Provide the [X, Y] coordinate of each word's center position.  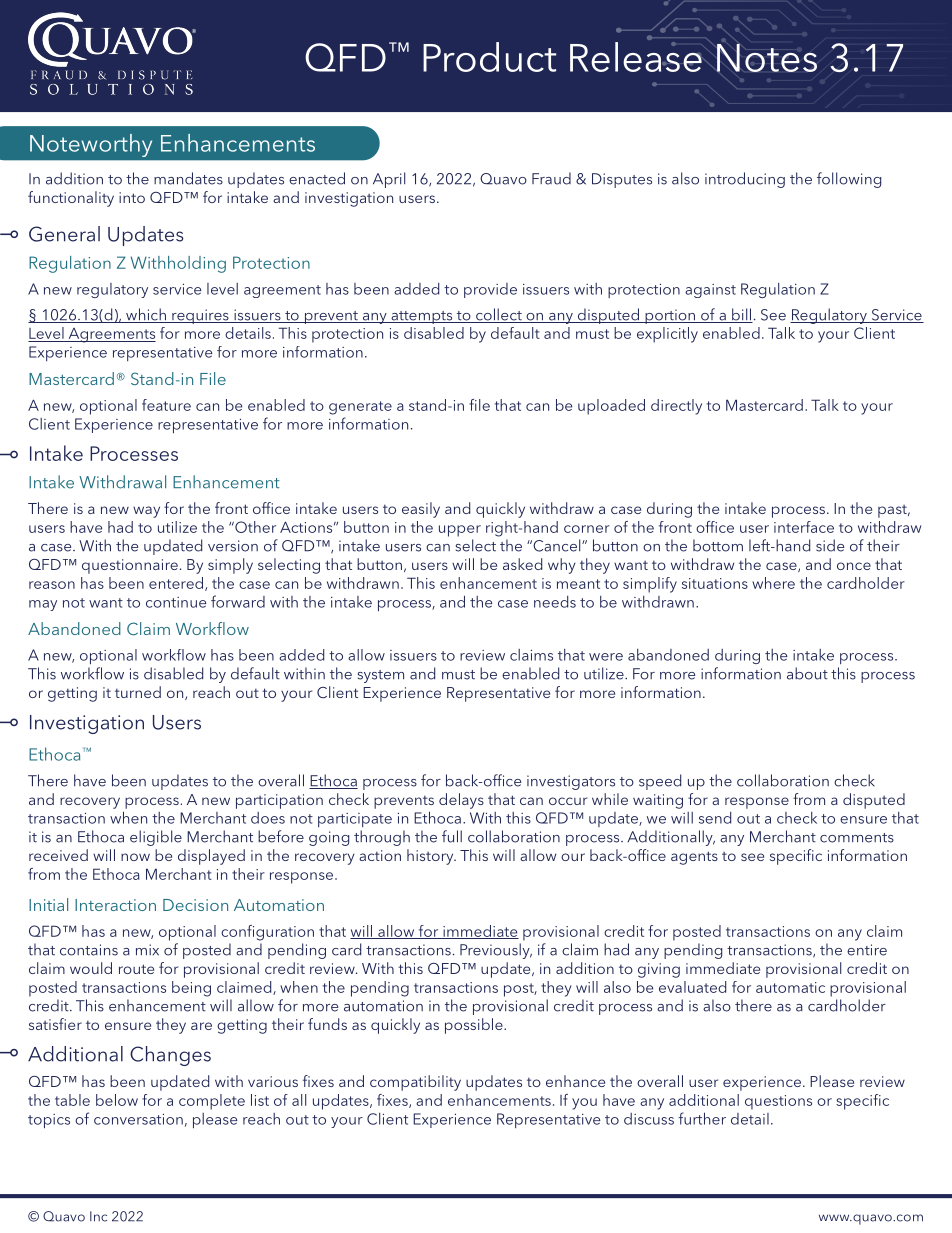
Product [489, 57]
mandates [188, 178]
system [381, 676]
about [807, 673]
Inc [98, 1216]
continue [176, 602]
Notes [766, 56]
